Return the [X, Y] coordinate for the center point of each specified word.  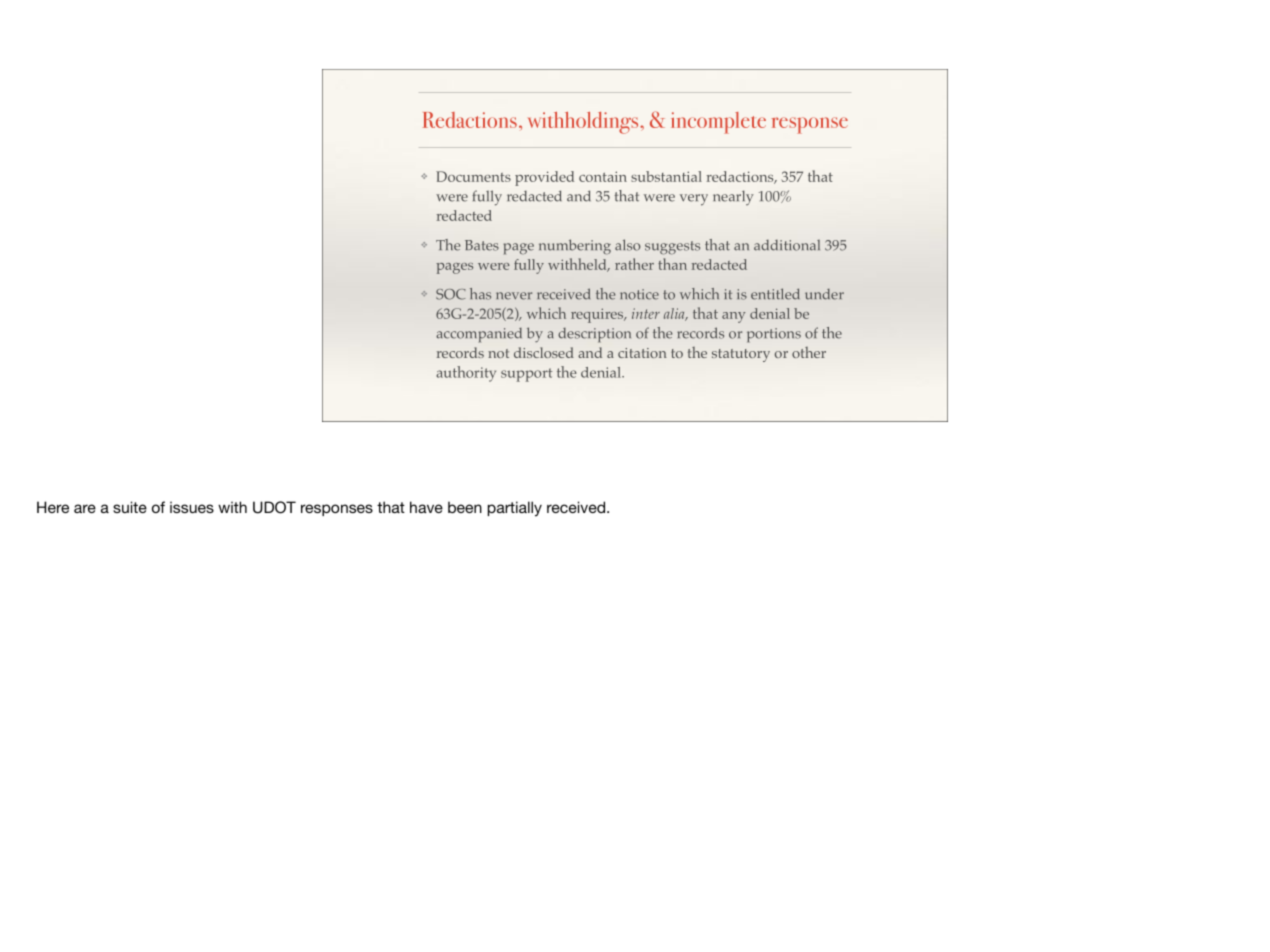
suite [130, 507]
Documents [473, 176]
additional [787, 245]
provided [544, 178]
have [426, 507]
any [734, 317]
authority [466, 374]
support [526, 375]
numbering [575, 247]
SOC [451, 294]
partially [515, 509]
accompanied [479, 335]
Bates [482, 245]
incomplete [718, 123]
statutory [741, 355]
